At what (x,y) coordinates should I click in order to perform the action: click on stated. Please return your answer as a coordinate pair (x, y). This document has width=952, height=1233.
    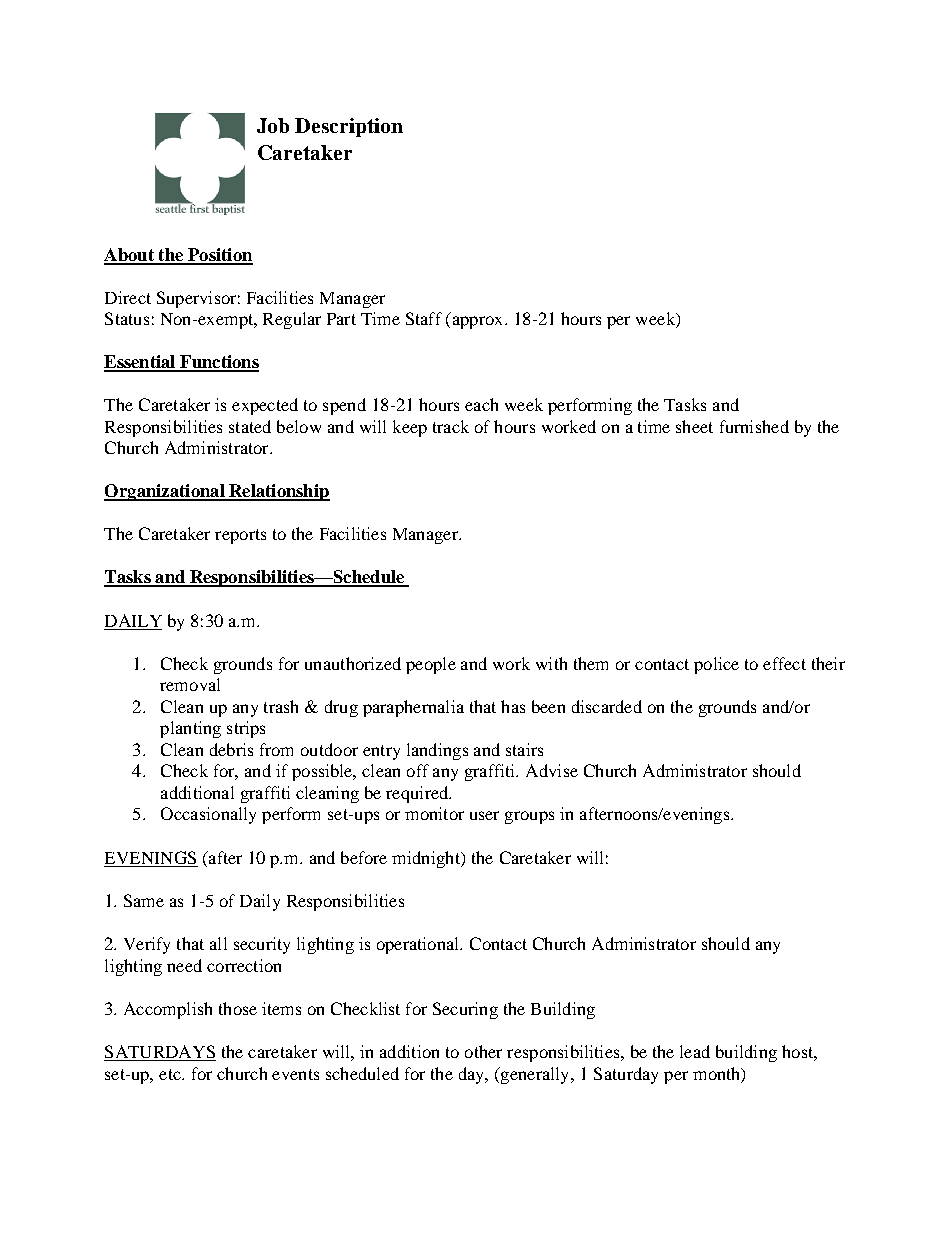
    Looking at the image, I should click on (250, 426).
